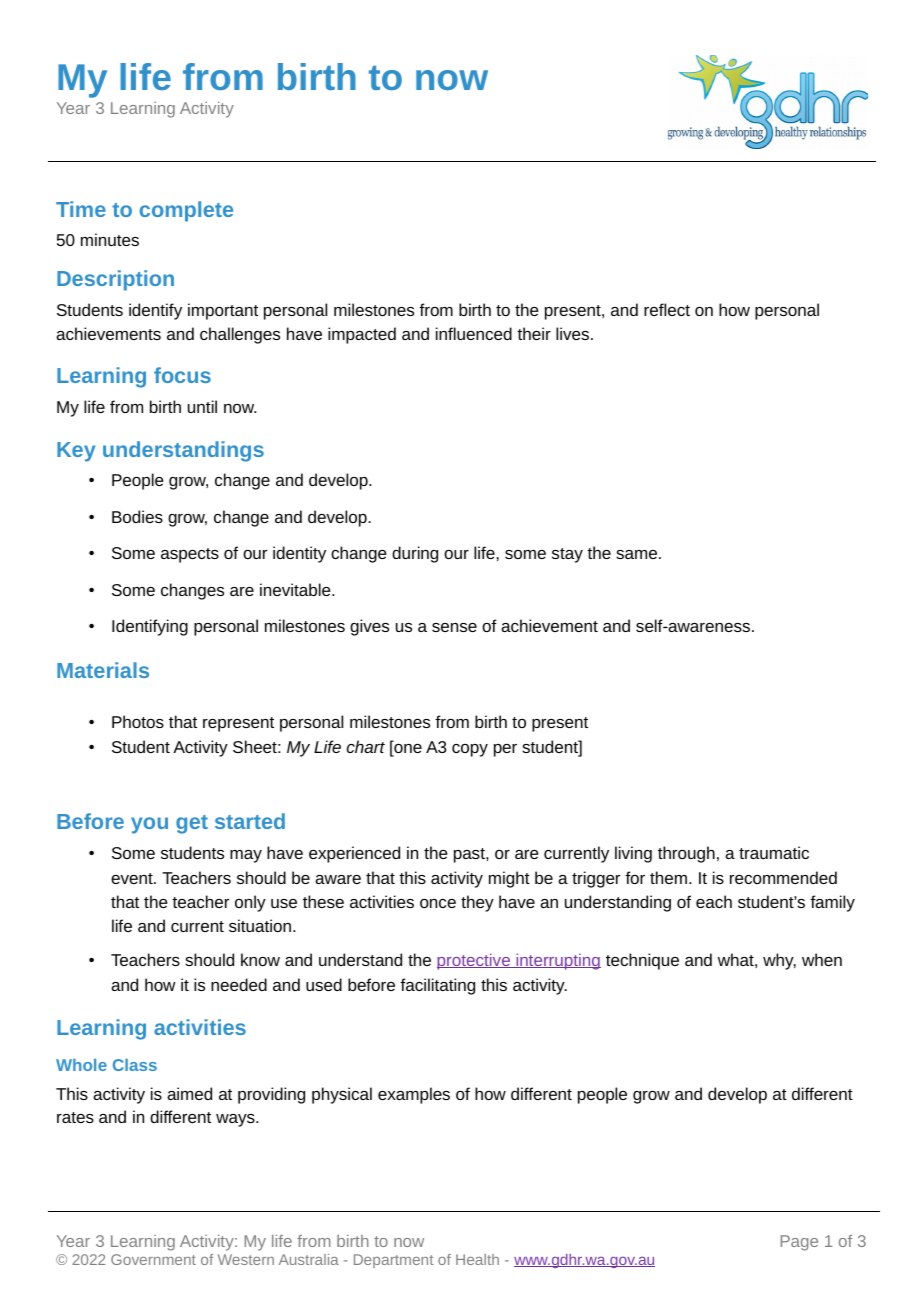 The height and width of the screenshot is (1308, 924). Describe the element at coordinates (153, 1259) in the screenshot. I see `Government` at that location.
